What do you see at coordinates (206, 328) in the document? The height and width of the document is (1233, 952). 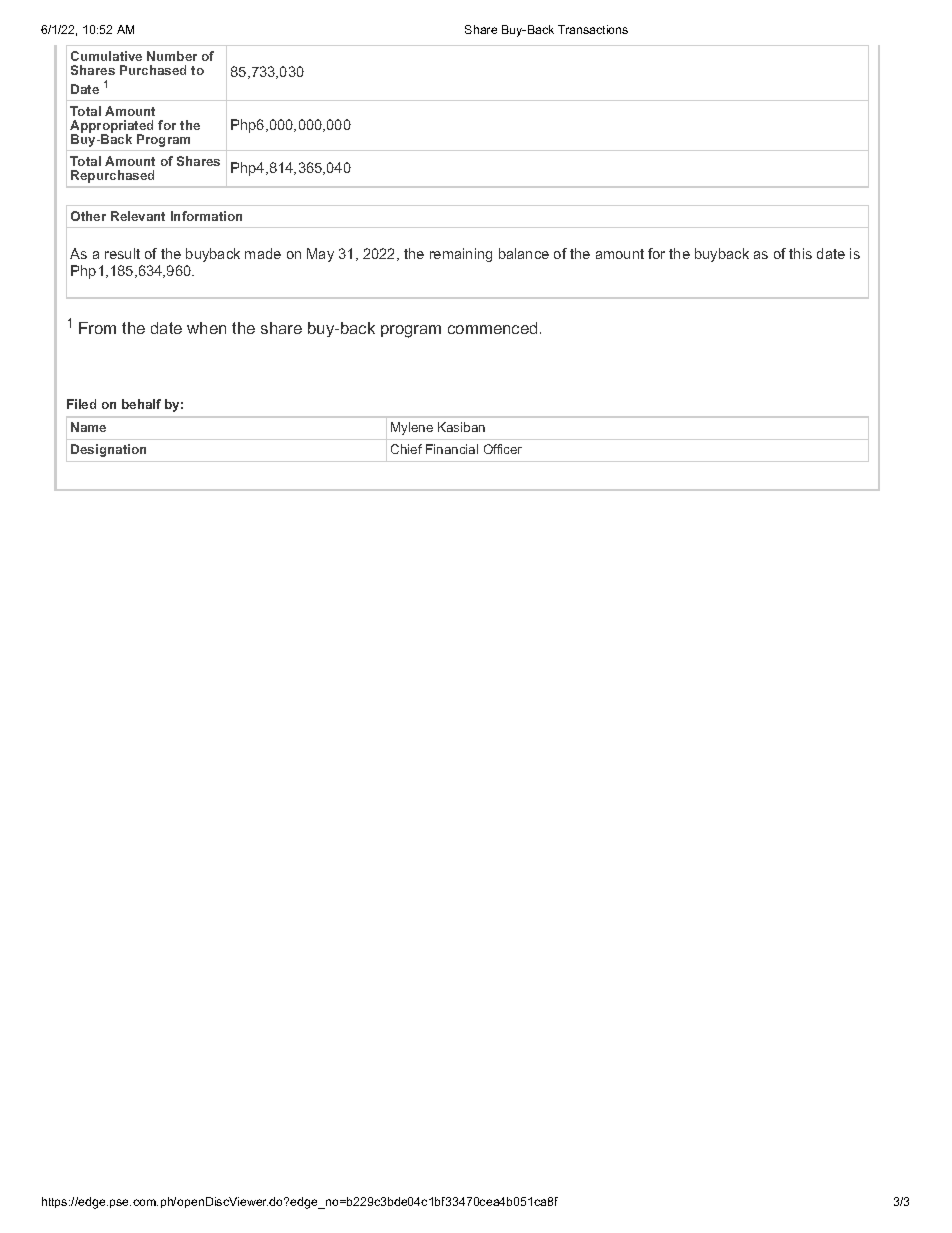 I see `when` at bounding box center [206, 328].
